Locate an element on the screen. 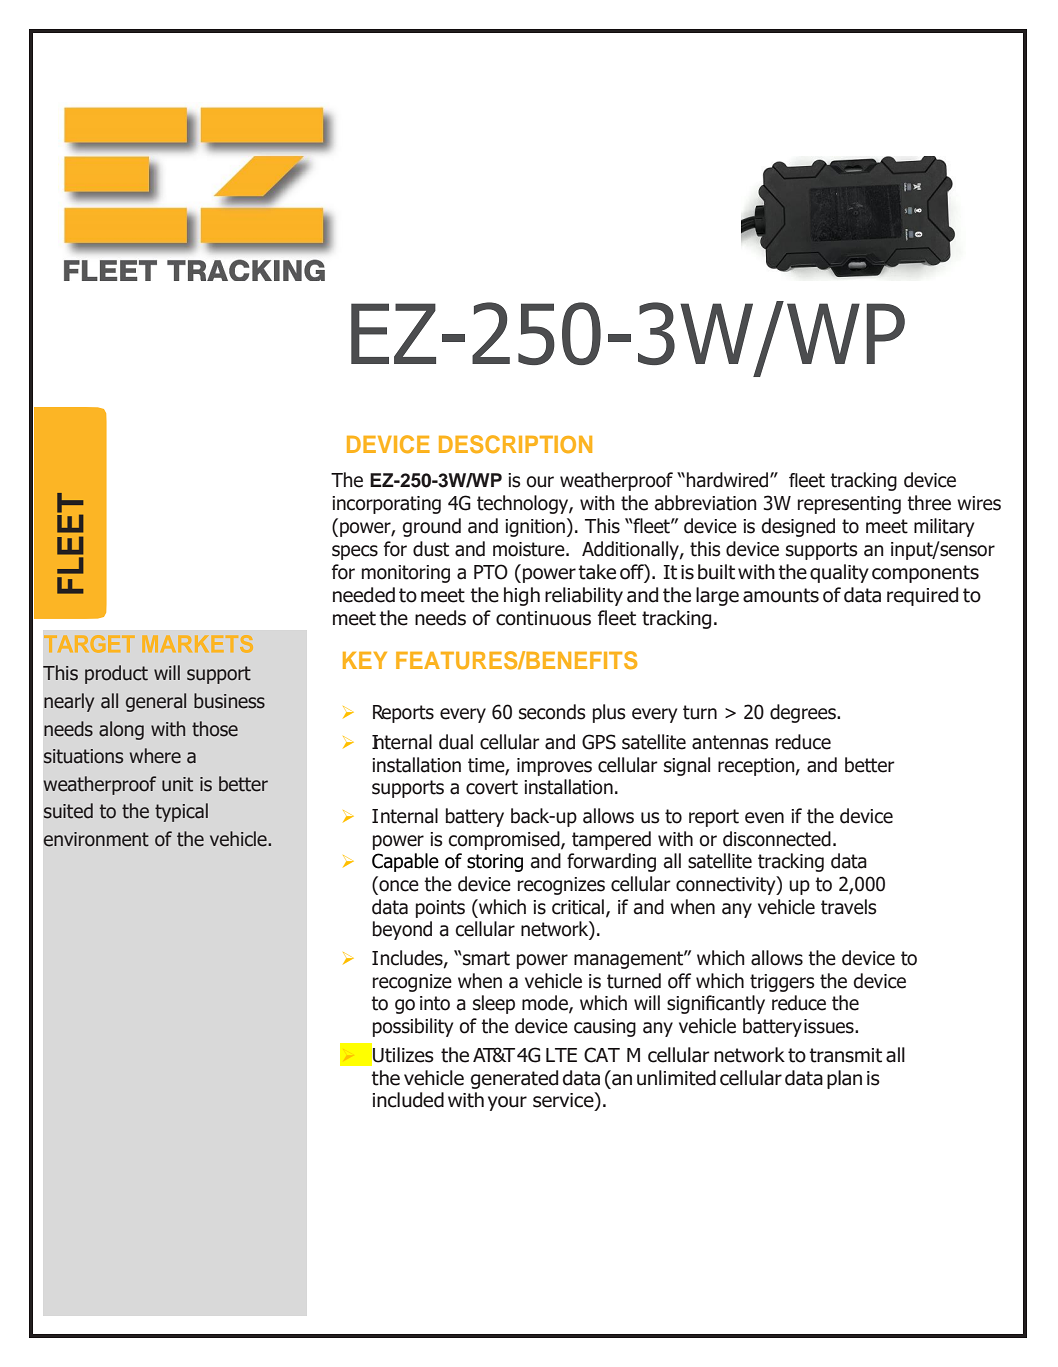  incorporating is located at coordinates (386, 505).
